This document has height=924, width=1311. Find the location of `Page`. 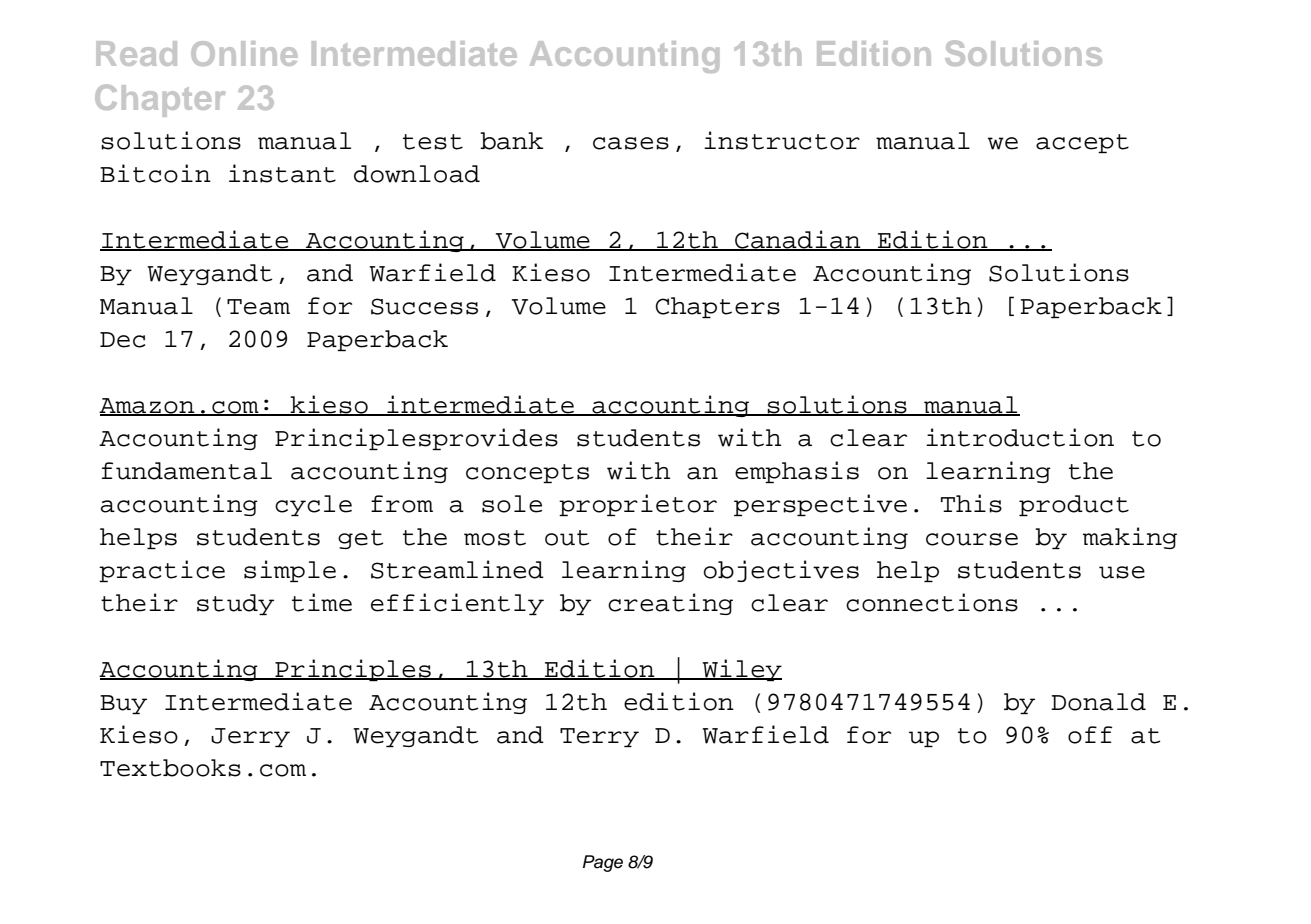

Page is located at coordinates (603, 863).
